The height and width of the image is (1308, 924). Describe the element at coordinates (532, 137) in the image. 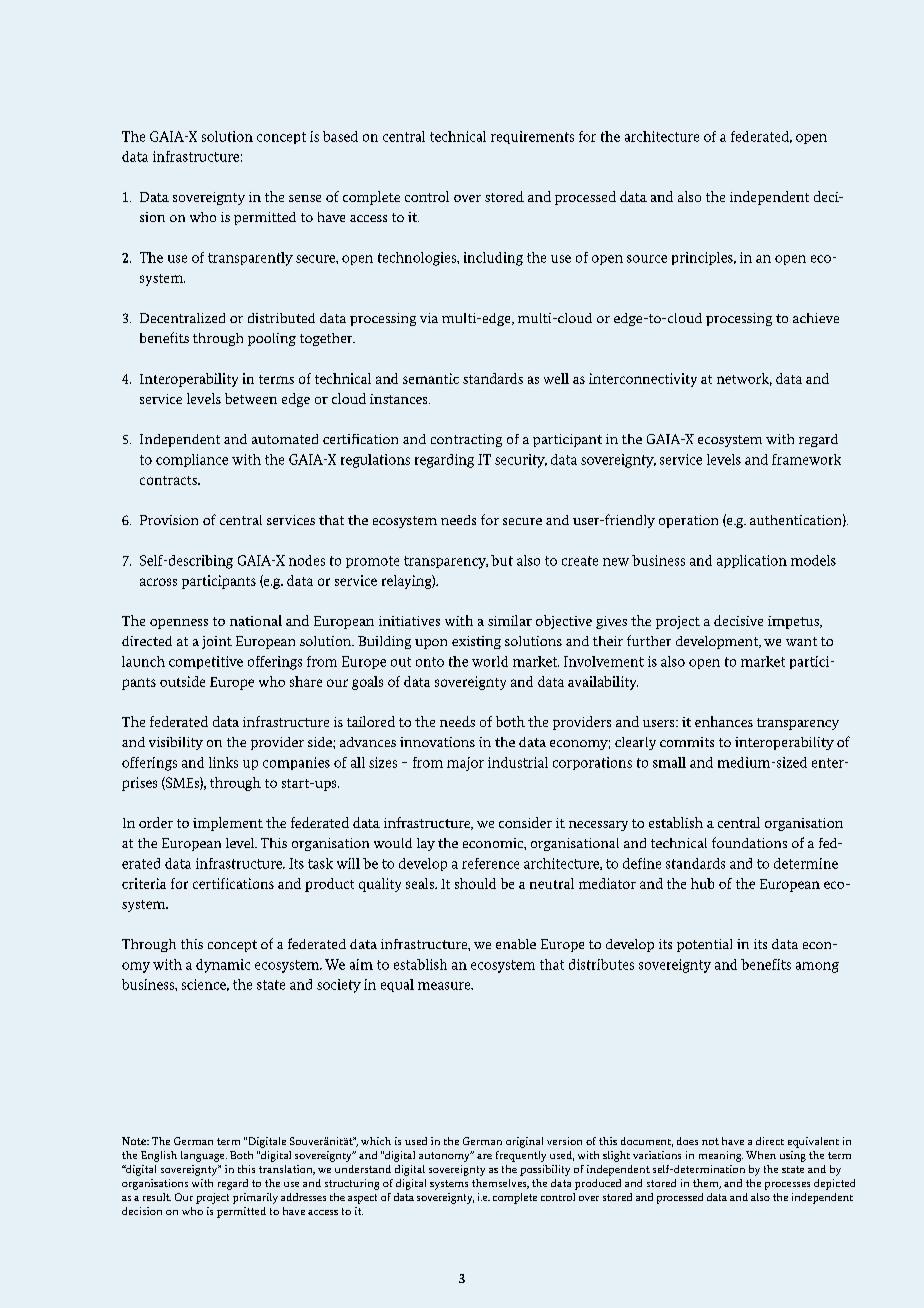

I see `requirements` at that location.
